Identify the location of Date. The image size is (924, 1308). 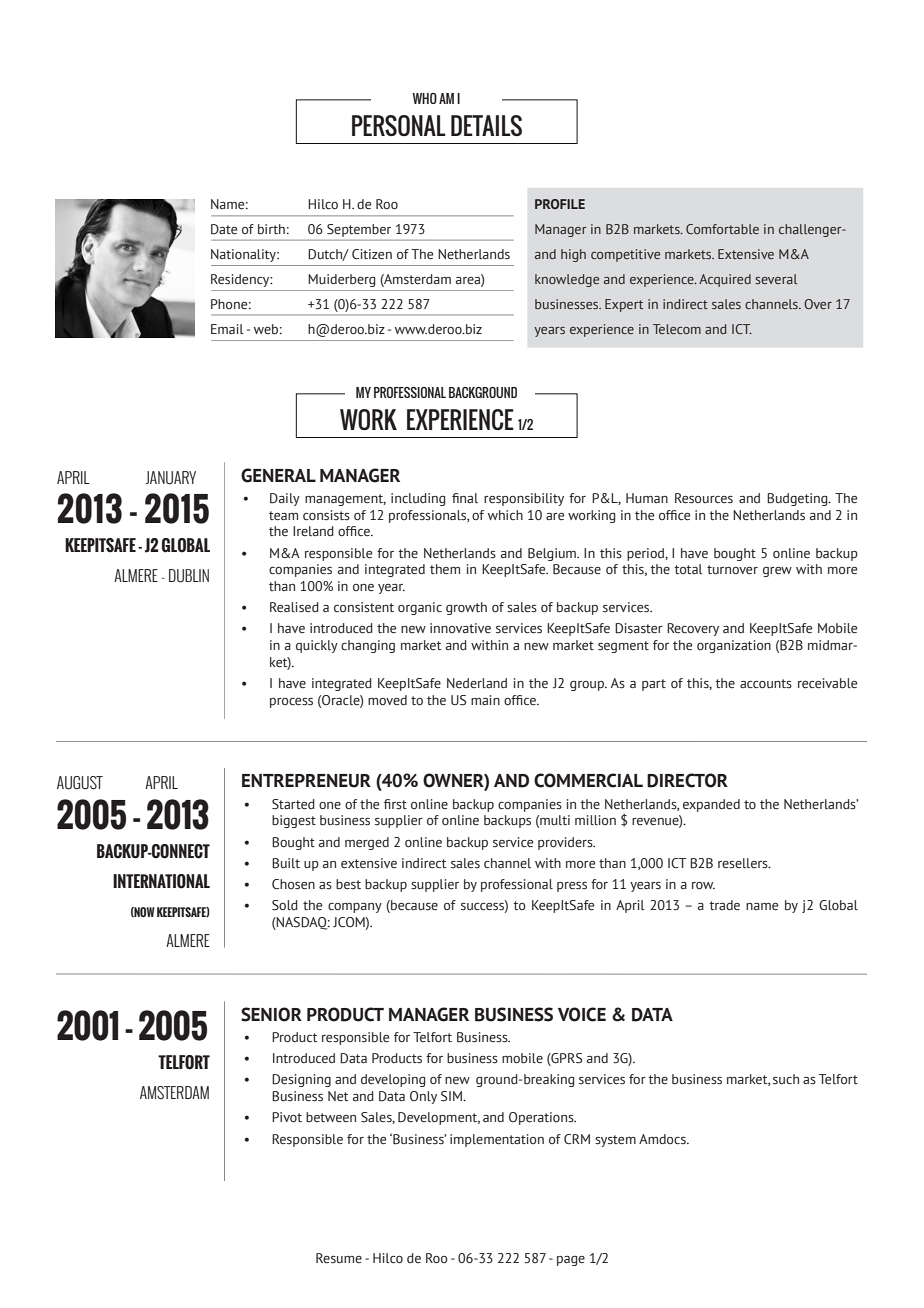
(224, 229).
